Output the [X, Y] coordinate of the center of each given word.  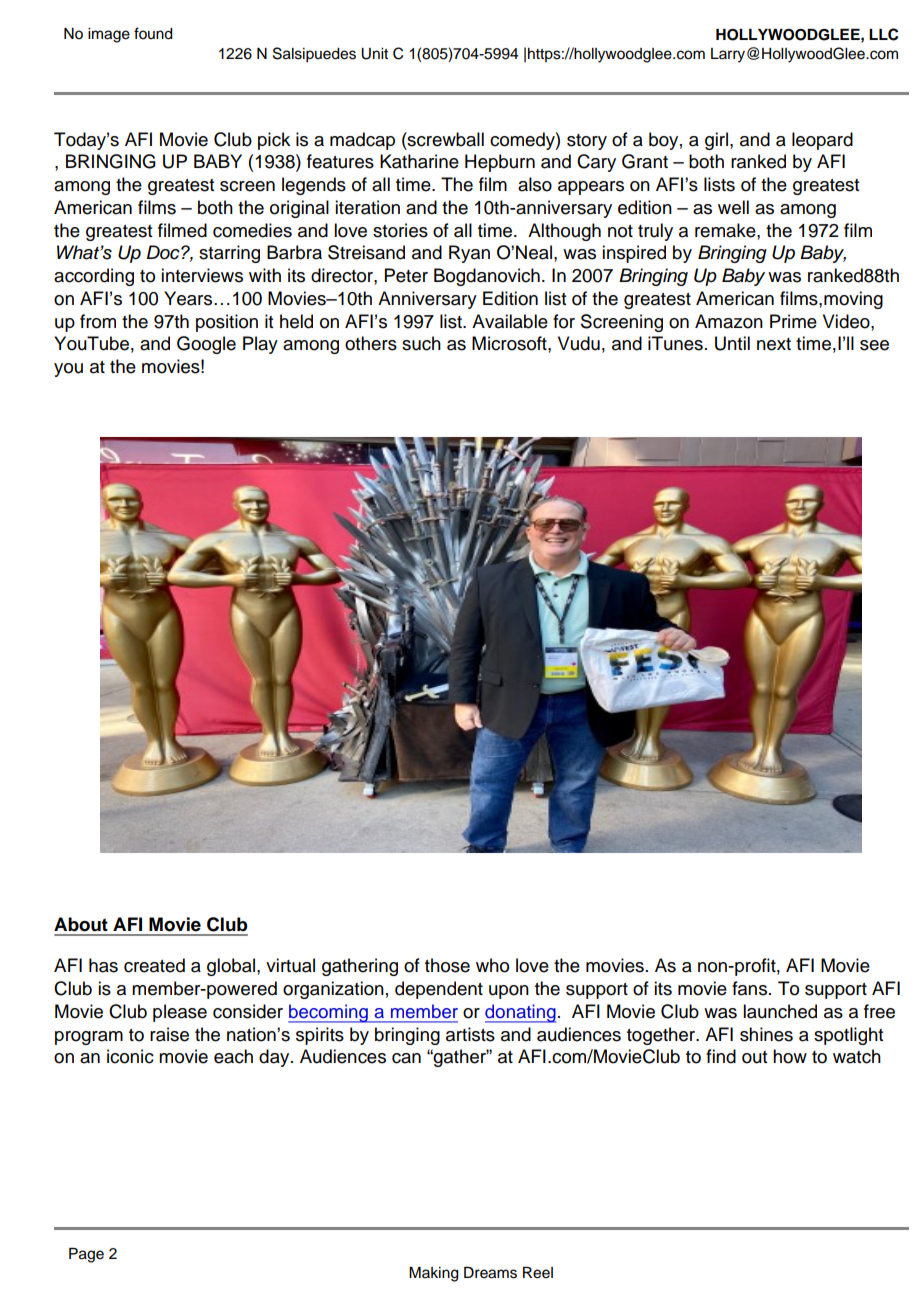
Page [86, 1255]
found [153, 33]
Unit [374, 54]
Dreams [490, 1273]
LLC [884, 34]
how [790, 1056]
